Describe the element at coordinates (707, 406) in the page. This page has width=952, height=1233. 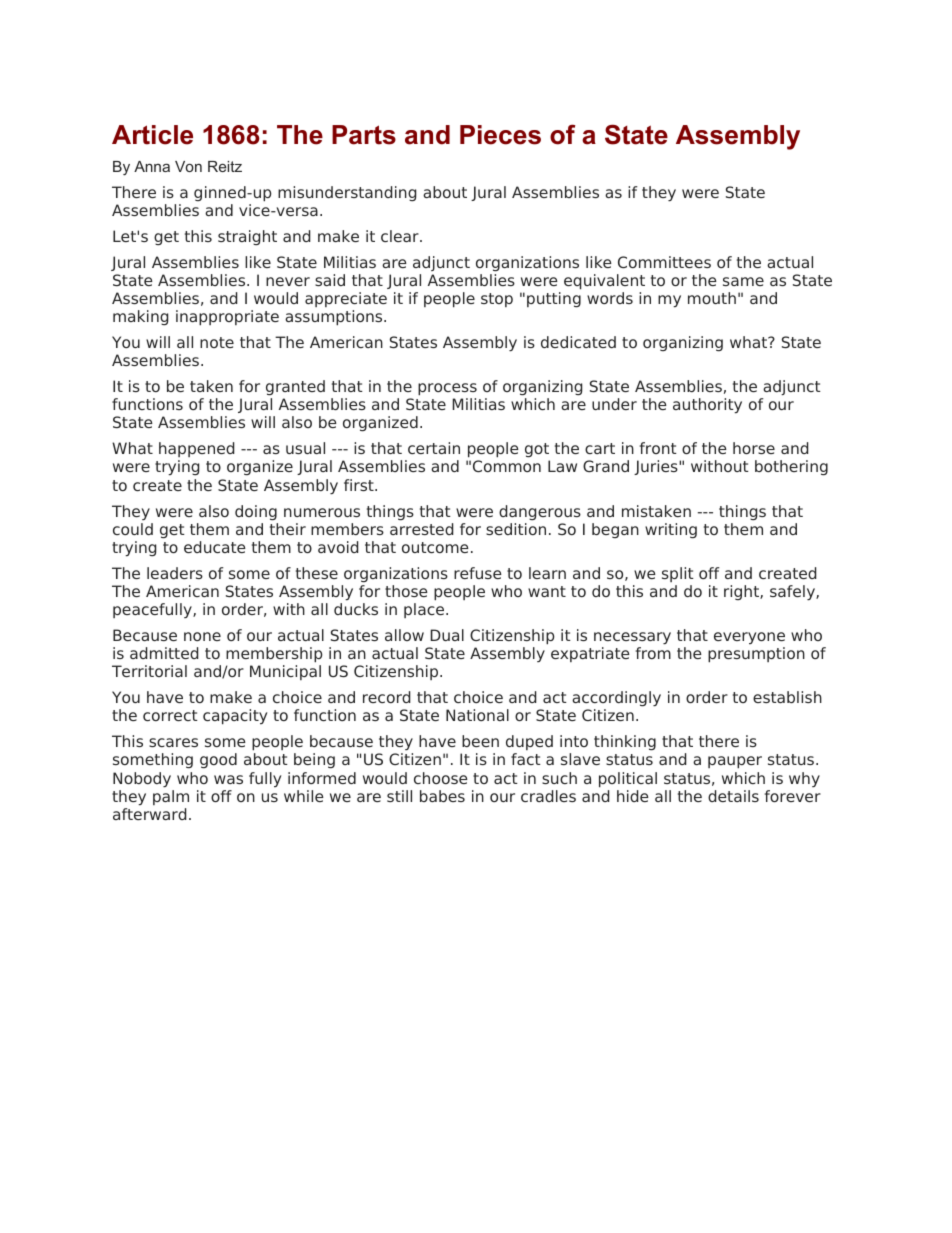
I see `authority` at that location.
